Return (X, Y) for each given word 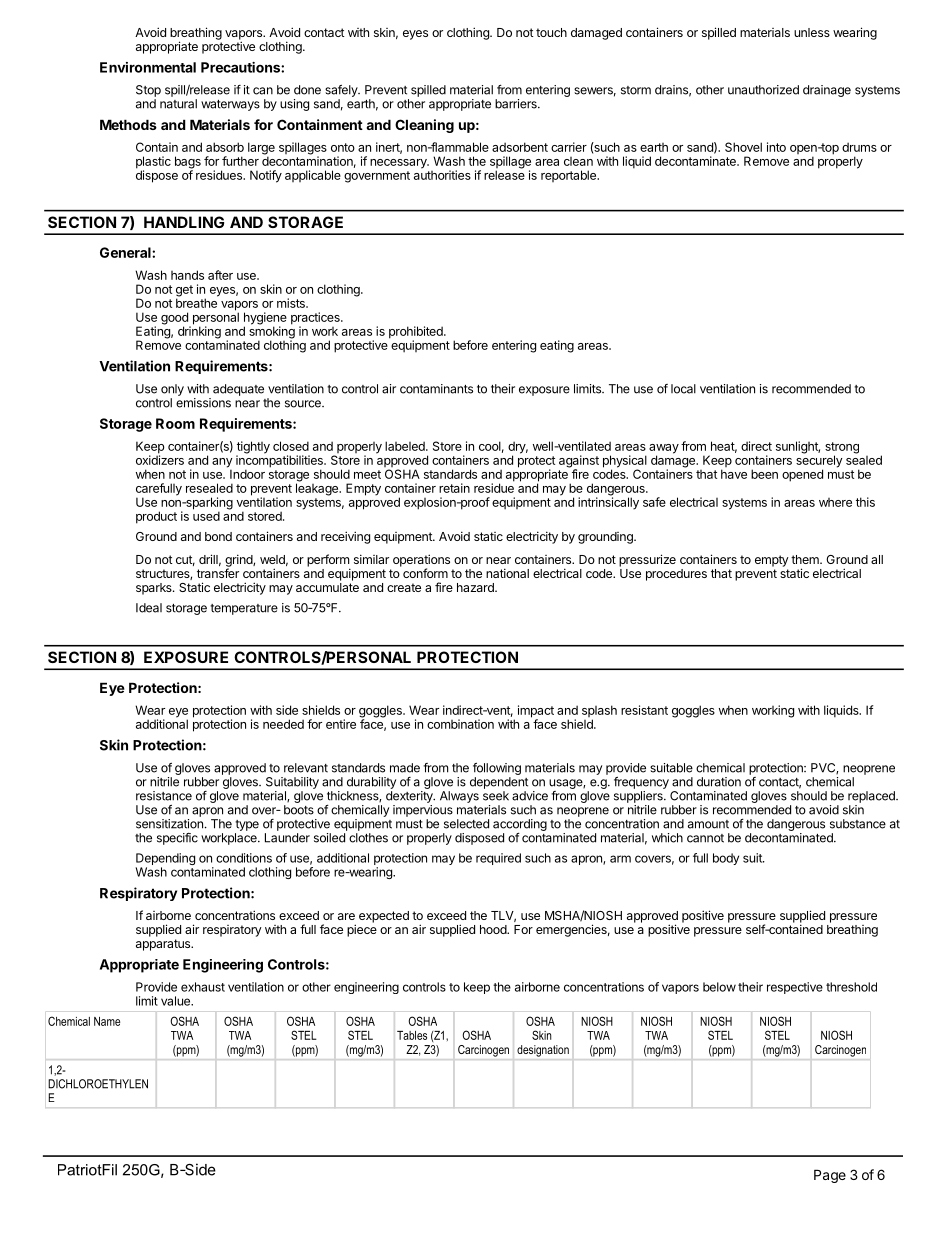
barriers (517, 104)
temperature (244, 609)
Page (830, 1176)
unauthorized (763, 90)
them (806, 559)
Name (107, 1021)
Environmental (148, 67)
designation (543, 1051)
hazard (476, 587)
